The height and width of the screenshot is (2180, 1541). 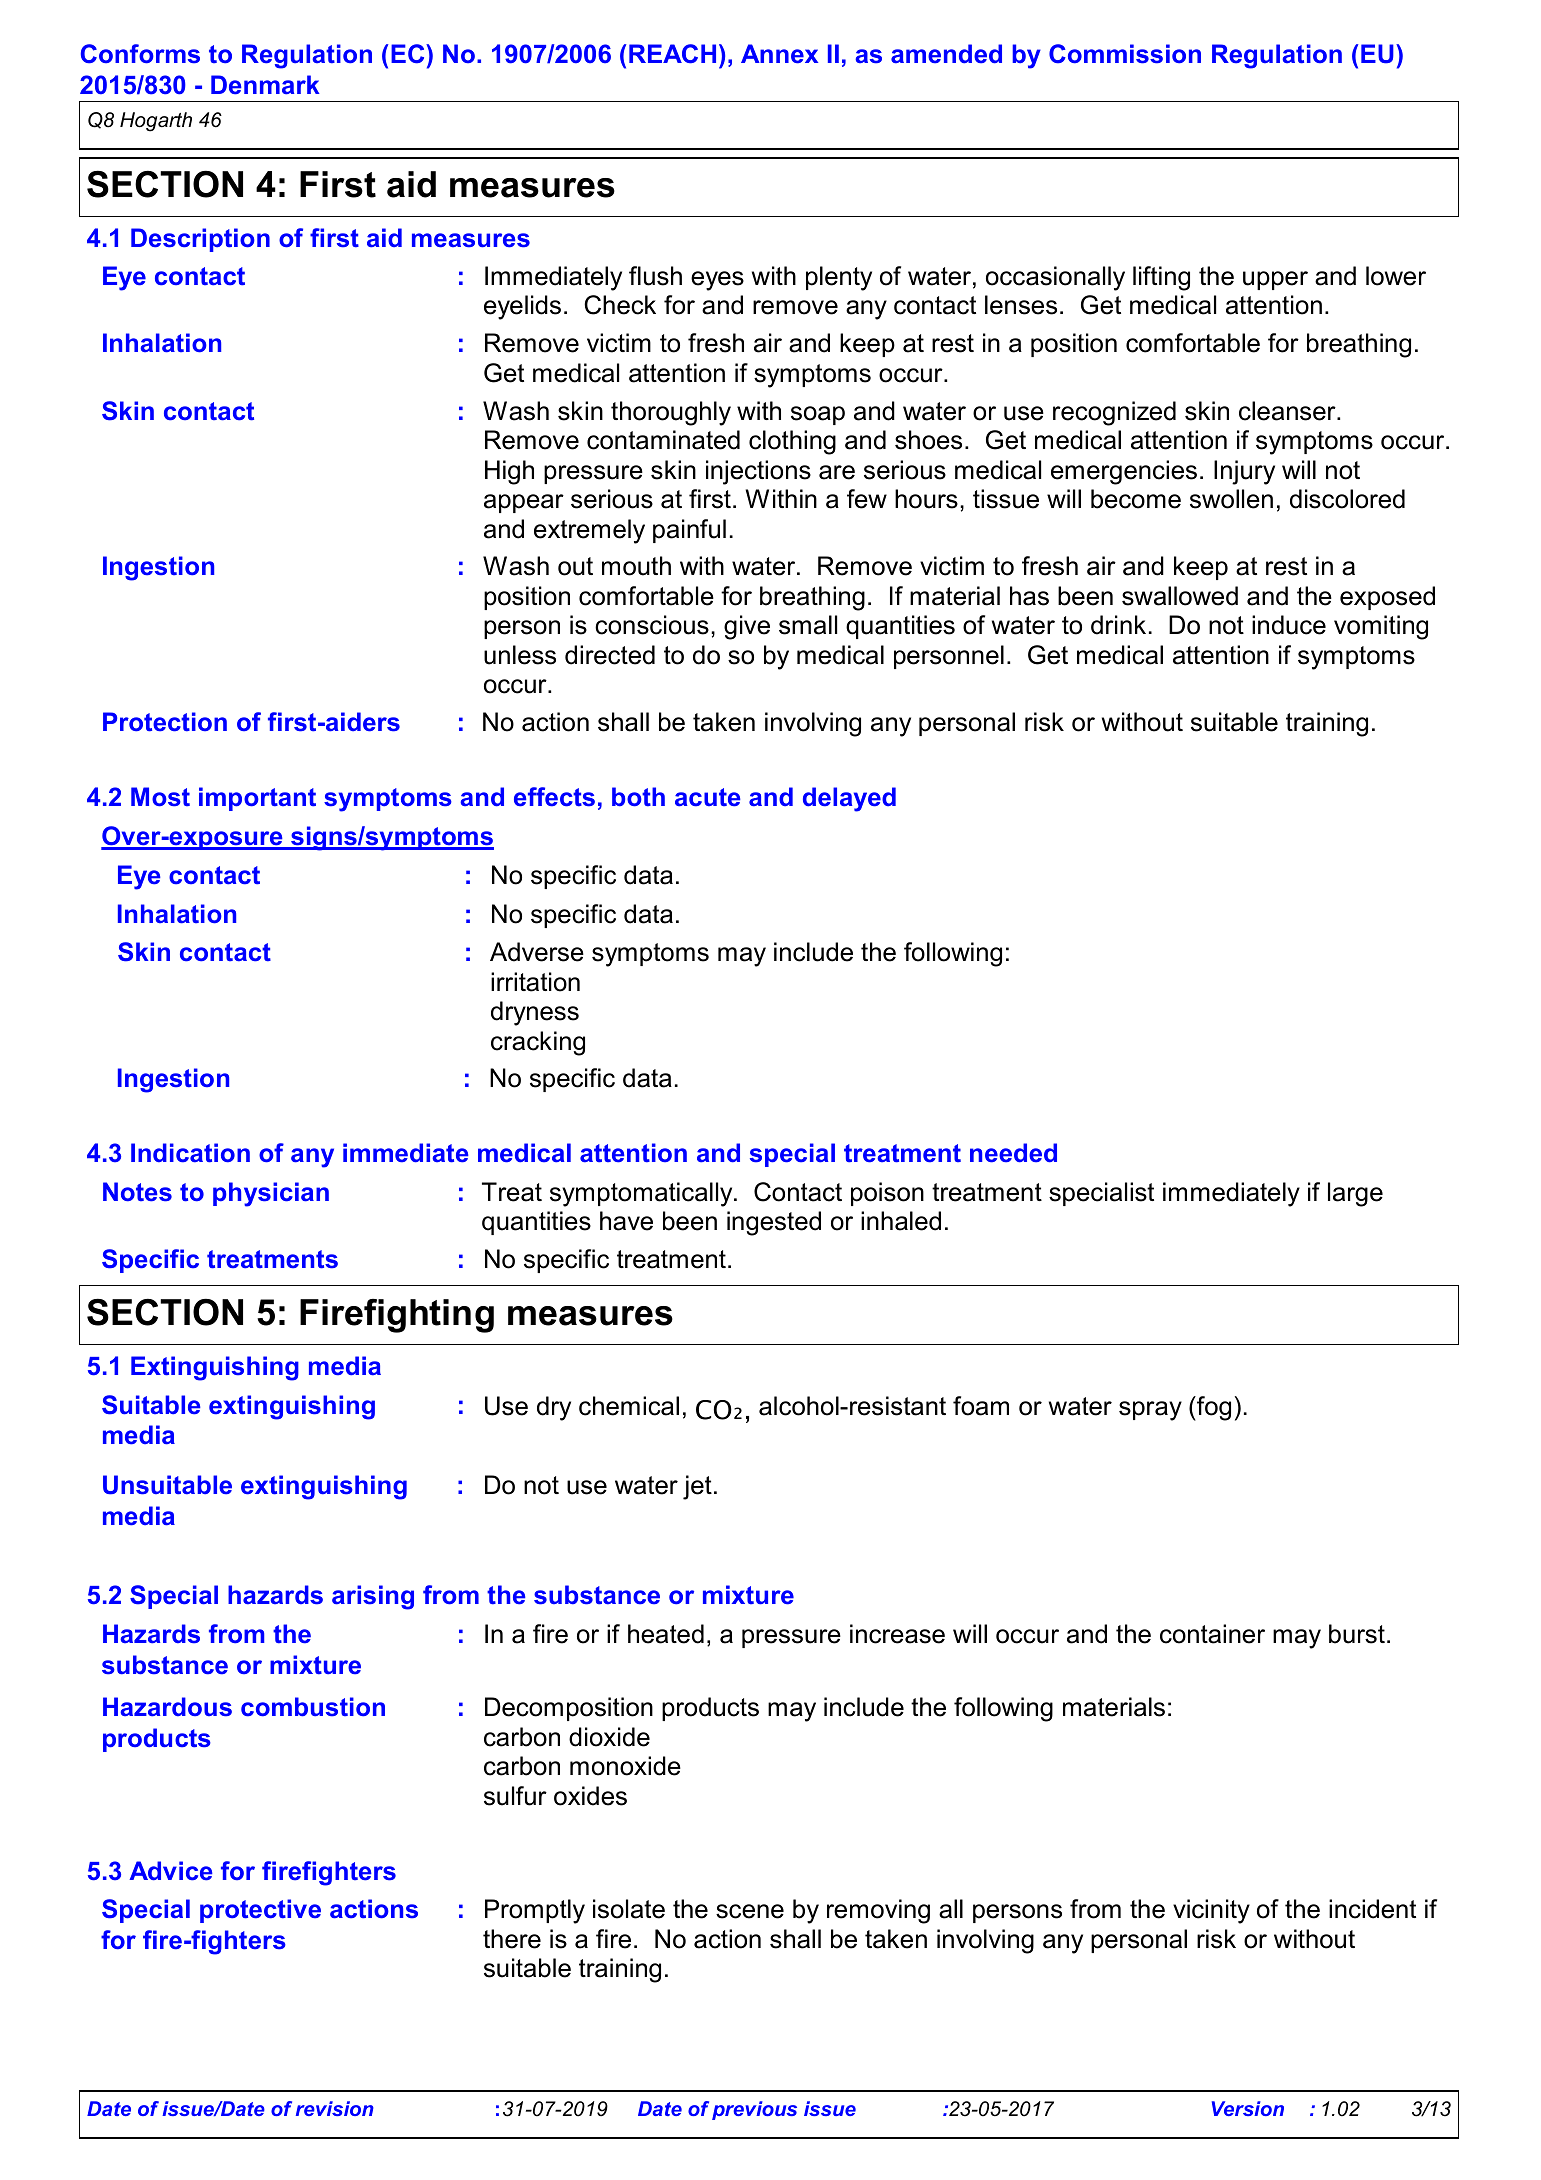 I want to click on Annex, so click(x=779, y=54).
